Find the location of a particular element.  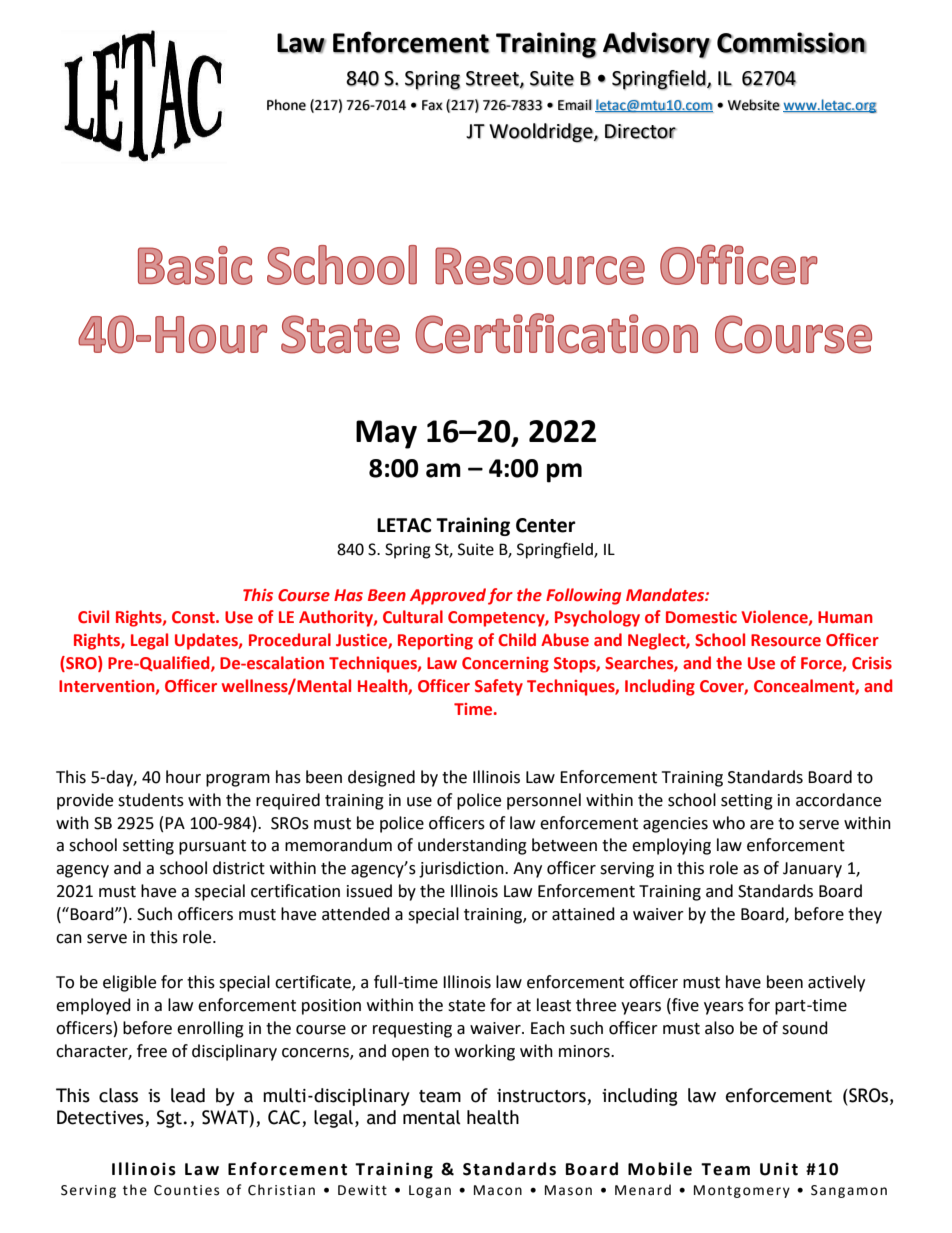

Website is located at coordinates (754, 105).
